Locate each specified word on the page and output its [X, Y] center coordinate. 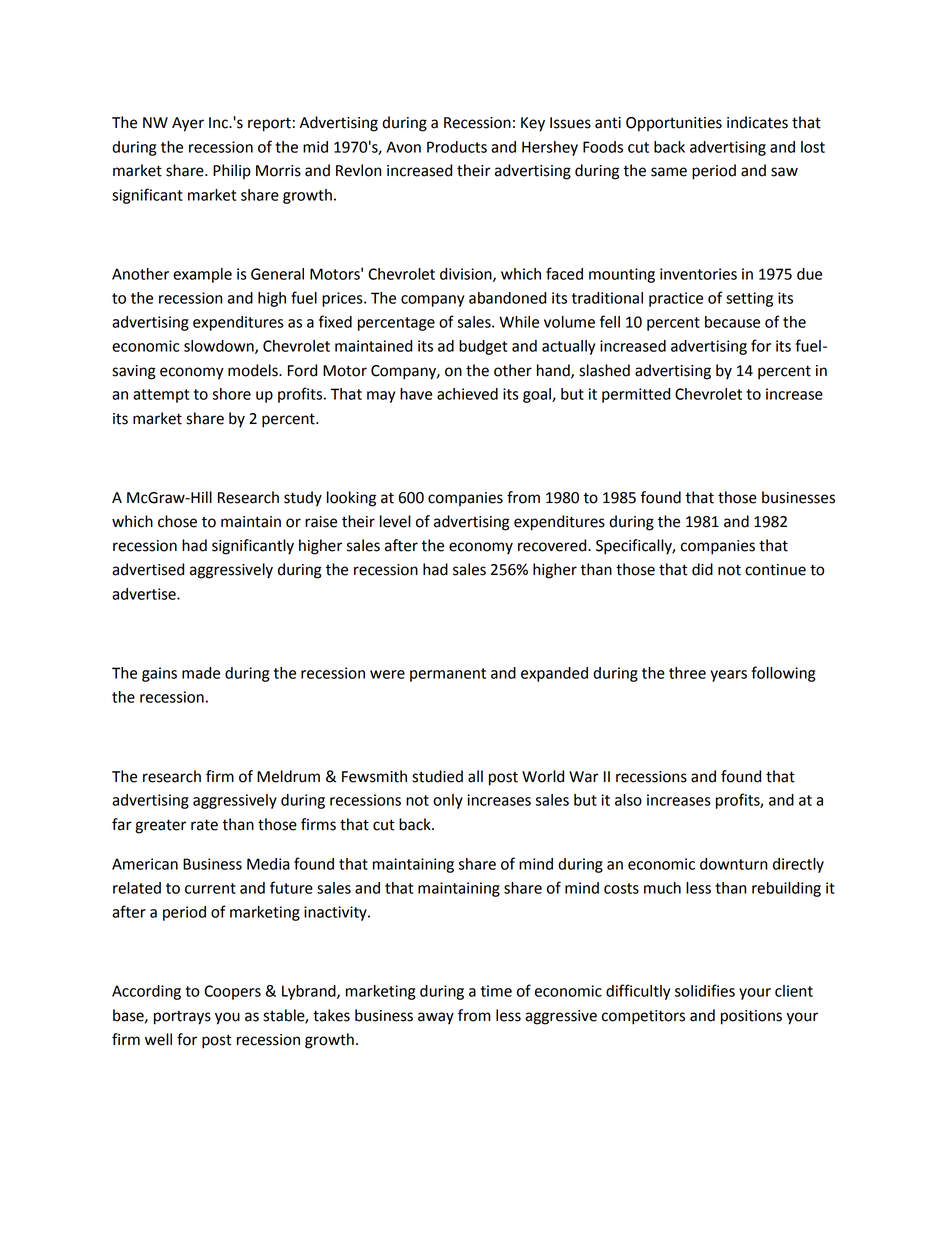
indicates [757, 122]
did [702, 569]
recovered [553, 545]
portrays [182, 1017]
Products [457, 147]
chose [177, 521]
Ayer [188, 124]
